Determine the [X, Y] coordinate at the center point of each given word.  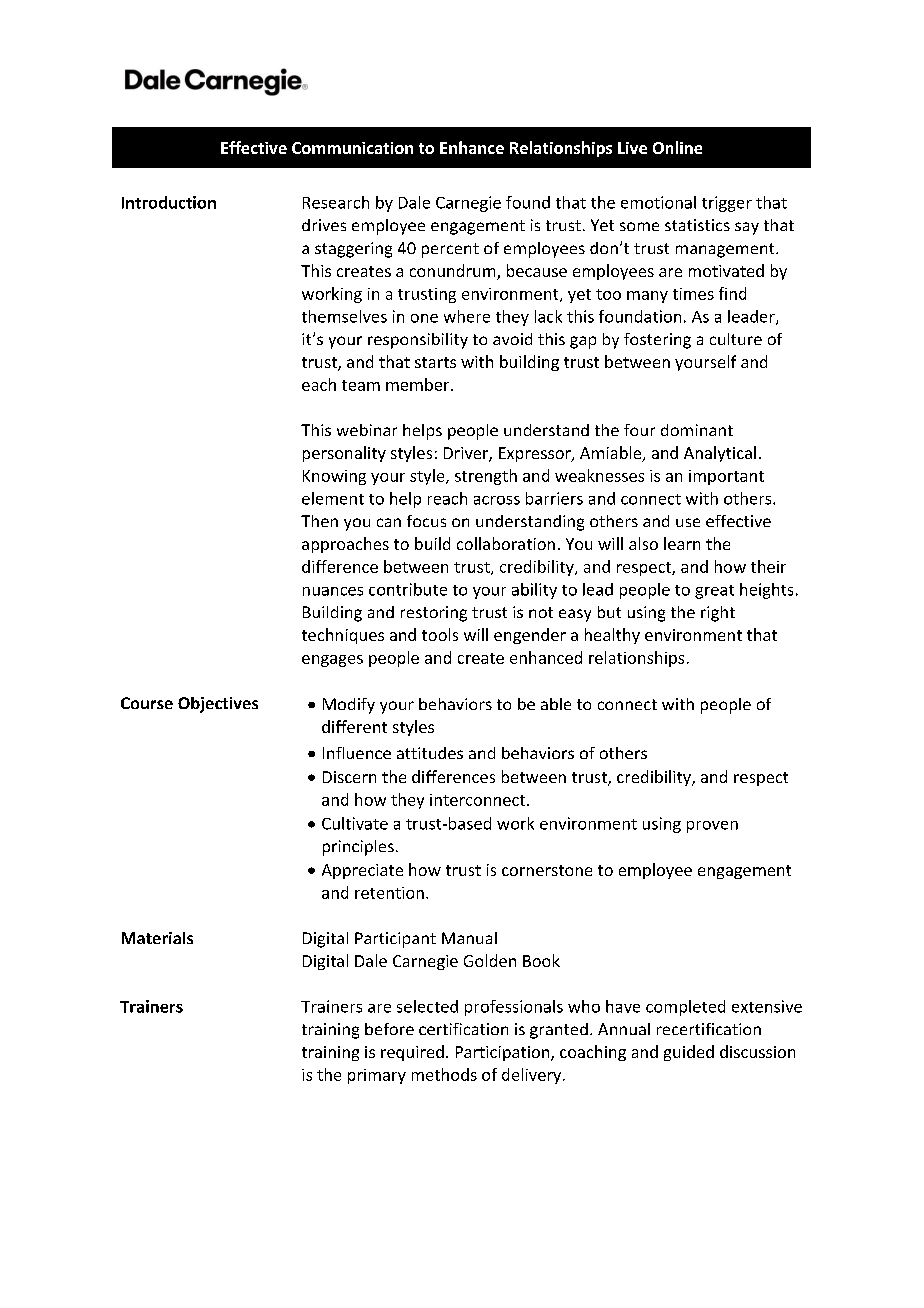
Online [677, 147]
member [419, 384]
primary [377, 1076]
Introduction [169, 202]
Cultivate [355, 823]
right [718, 614]
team [361, 385]
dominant [697, 430]
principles [358, 848]
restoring [434, 614]
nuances [333, 591]
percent [450, 250]
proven [712, 827]
